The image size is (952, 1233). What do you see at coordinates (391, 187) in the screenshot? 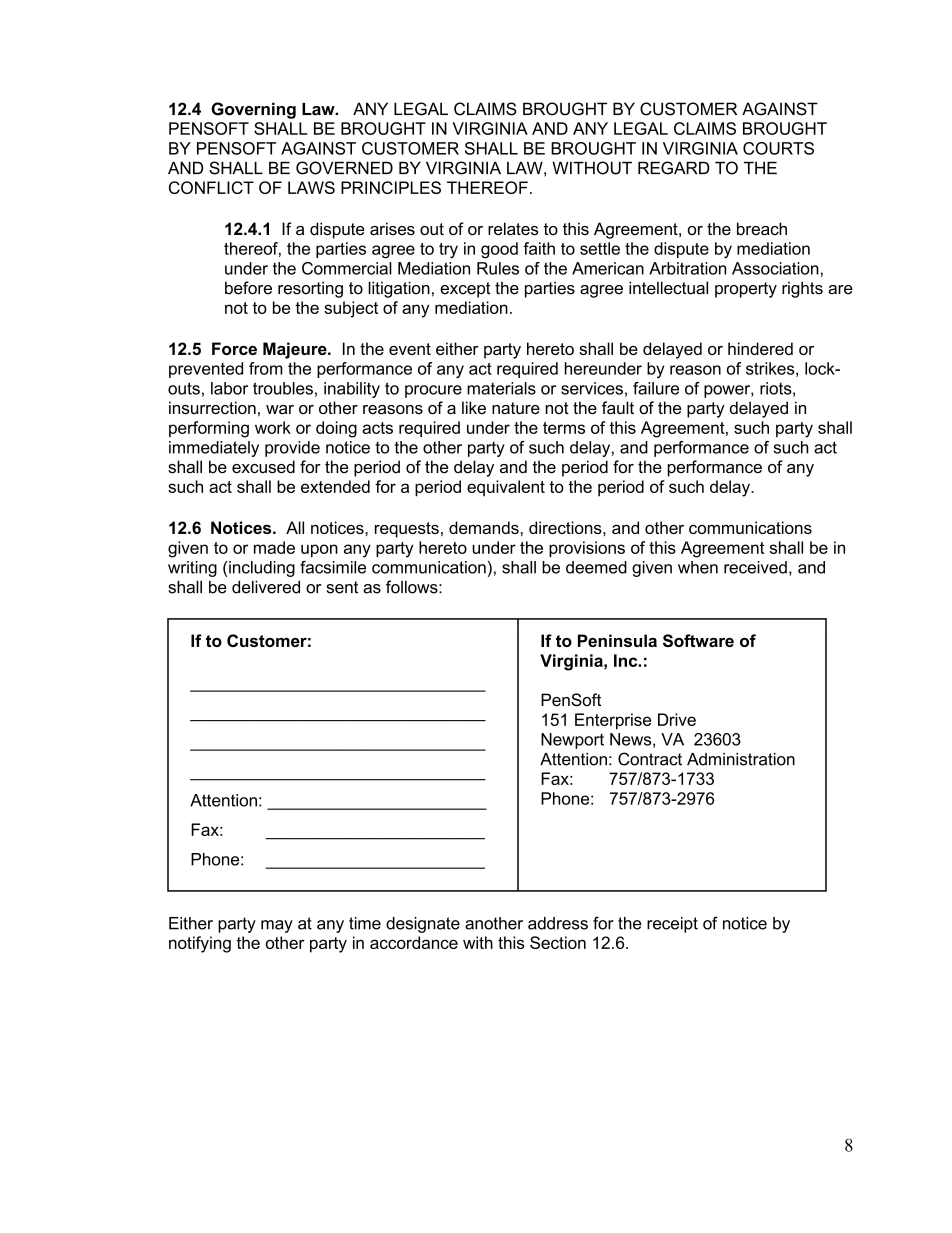
I see `PRINCIPLES` at bounding box center [391, 187].
